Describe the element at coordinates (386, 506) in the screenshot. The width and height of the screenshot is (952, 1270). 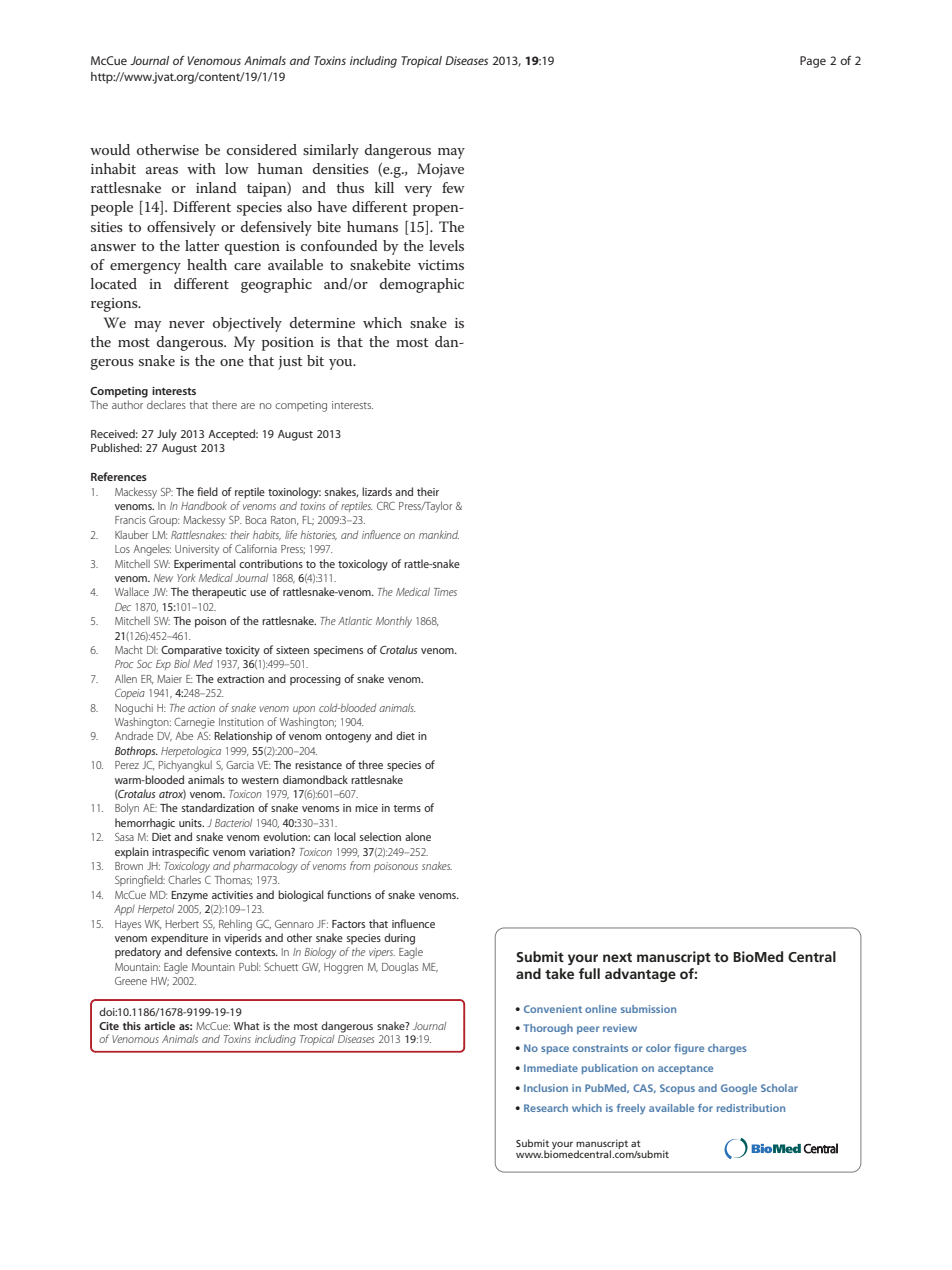
I see `CRC` at that location.
